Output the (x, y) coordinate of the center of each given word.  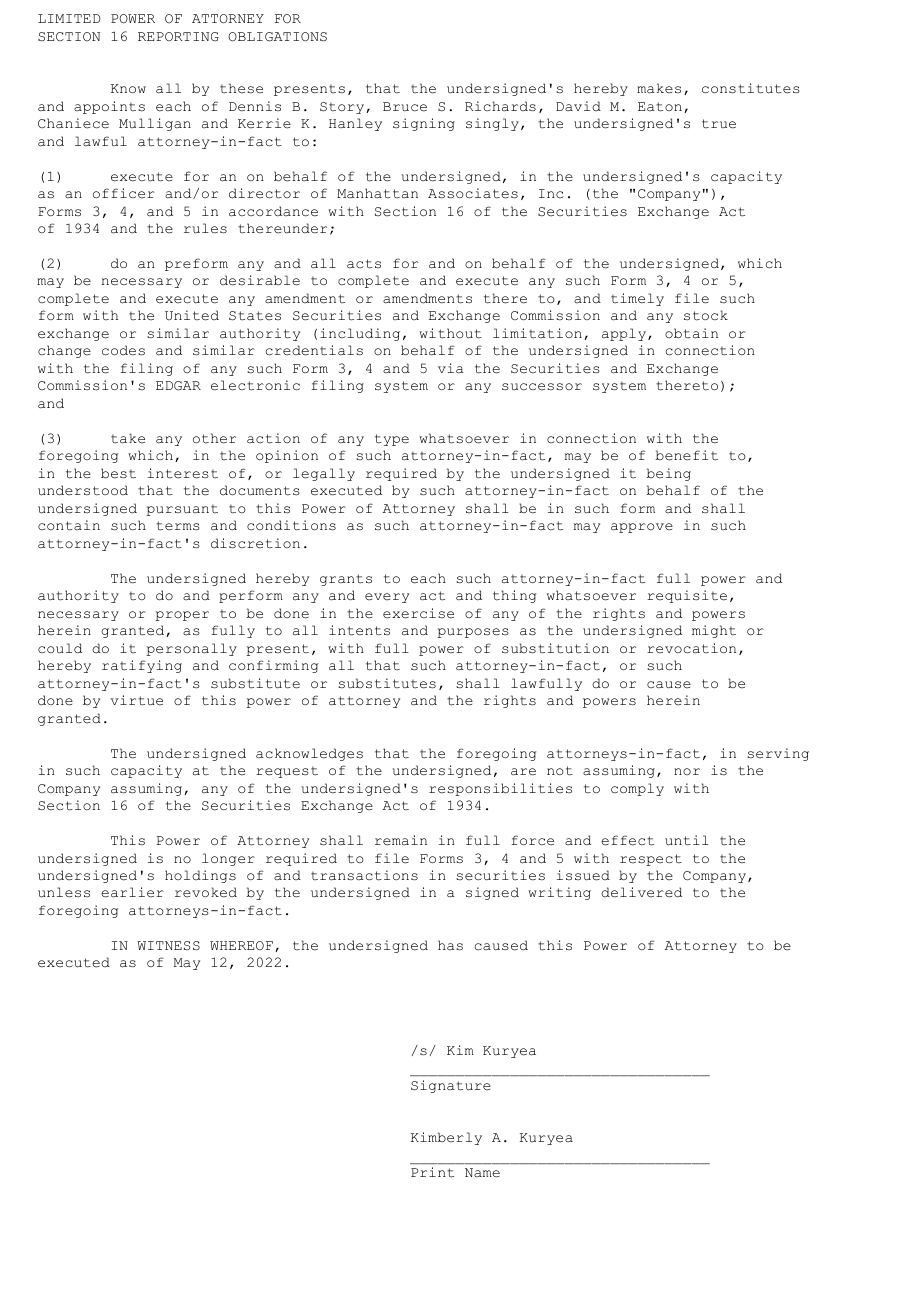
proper (182, 616)
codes (123, 350)
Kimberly (446, 1138)
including (360, 334)
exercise (418, 613)
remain (401, 840)
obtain (691, 333)
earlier (132, 892)
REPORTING (178, 36)
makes (659, 88)
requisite (687, 596)
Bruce (405, 107)
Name (482, 1173)
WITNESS (168, 946)
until (687, 840)
